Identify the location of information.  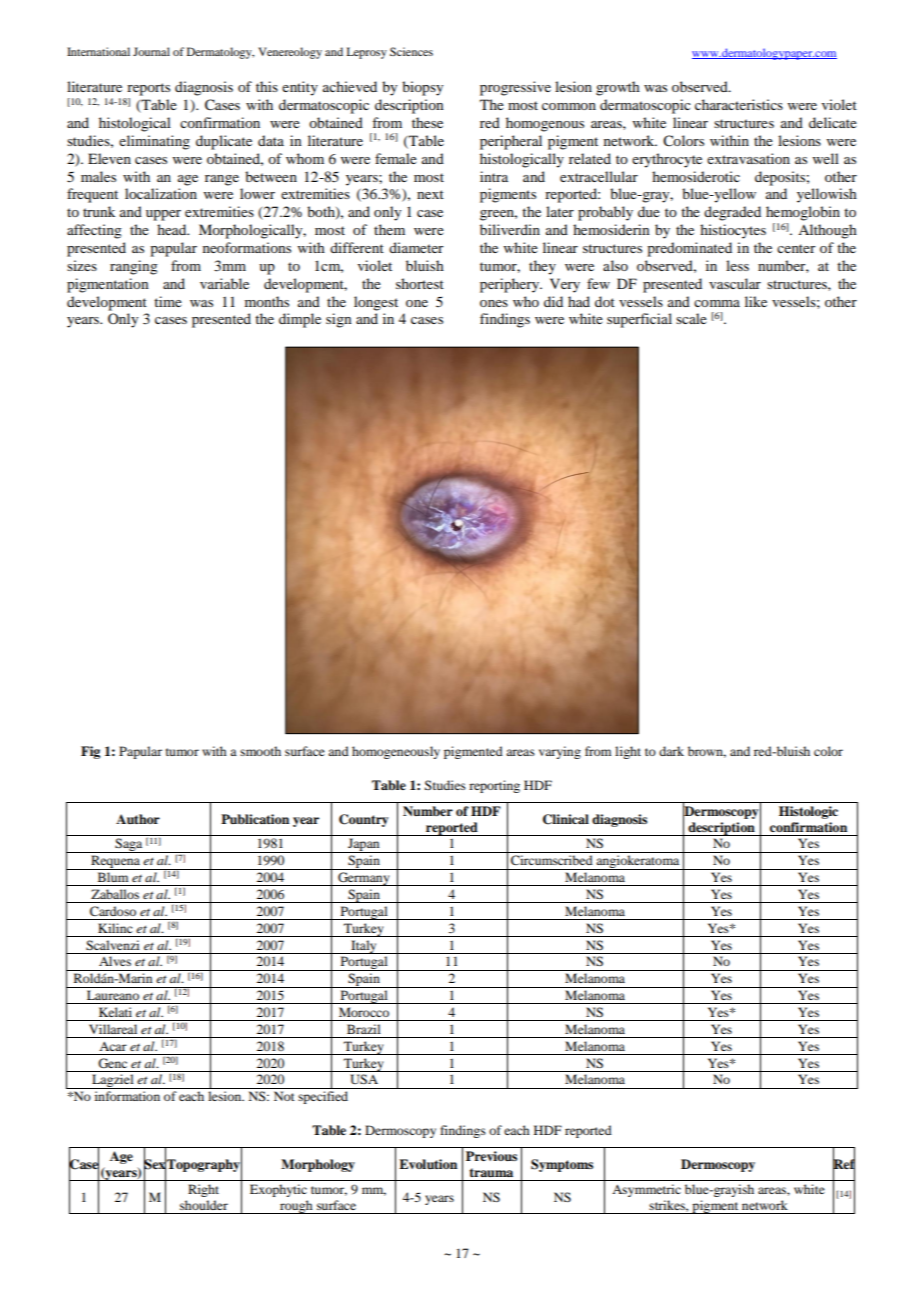
(127, 1096).
